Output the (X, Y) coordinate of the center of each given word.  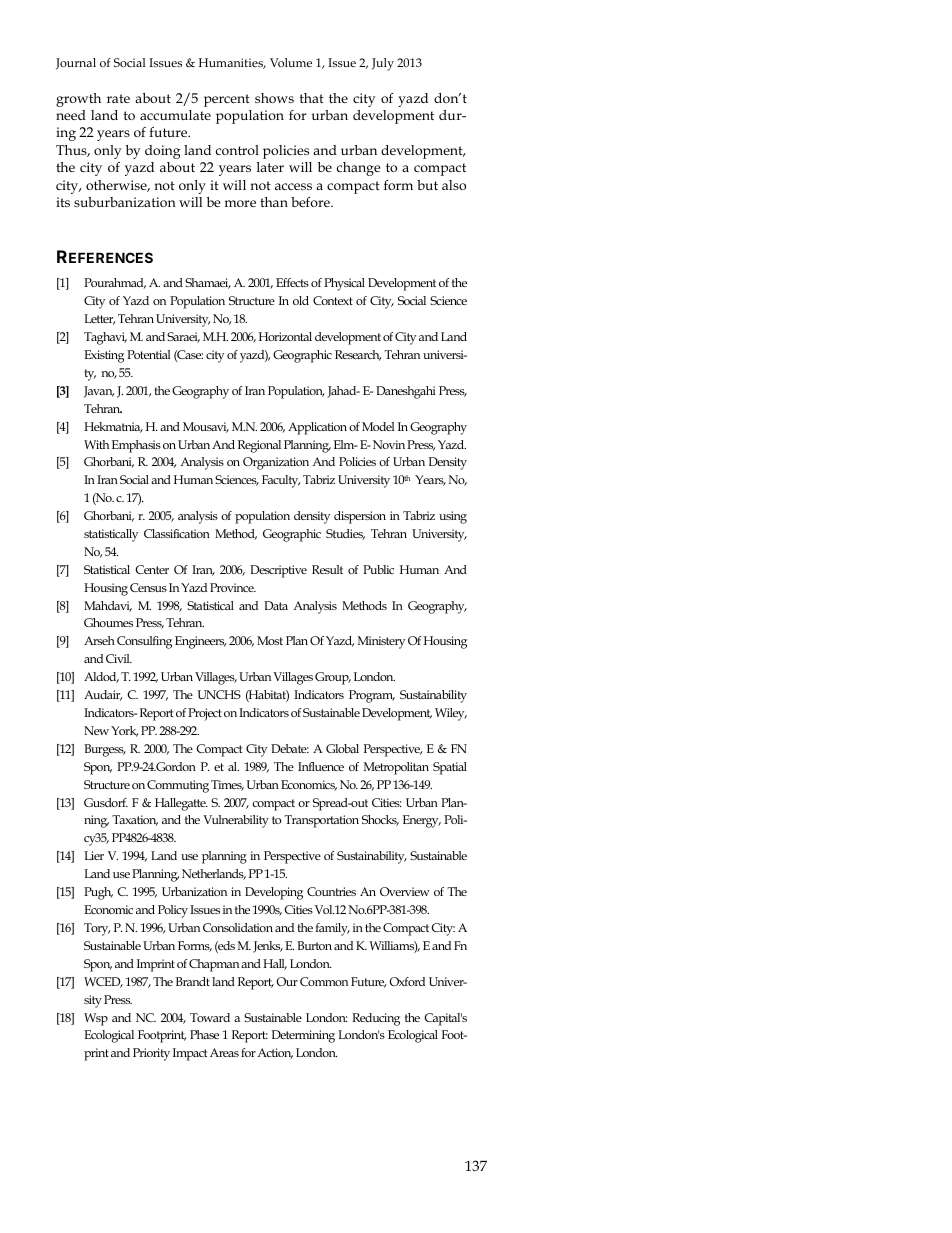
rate (118, 98)
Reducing (376, 1019)
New (96, 730)
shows (274, 98)
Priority (151, 1054)
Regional (259, 446)
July (383, 64)
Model (378, 426)
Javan (99, 392)
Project (205, 714)
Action (275, 1053)
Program (372, 696)
